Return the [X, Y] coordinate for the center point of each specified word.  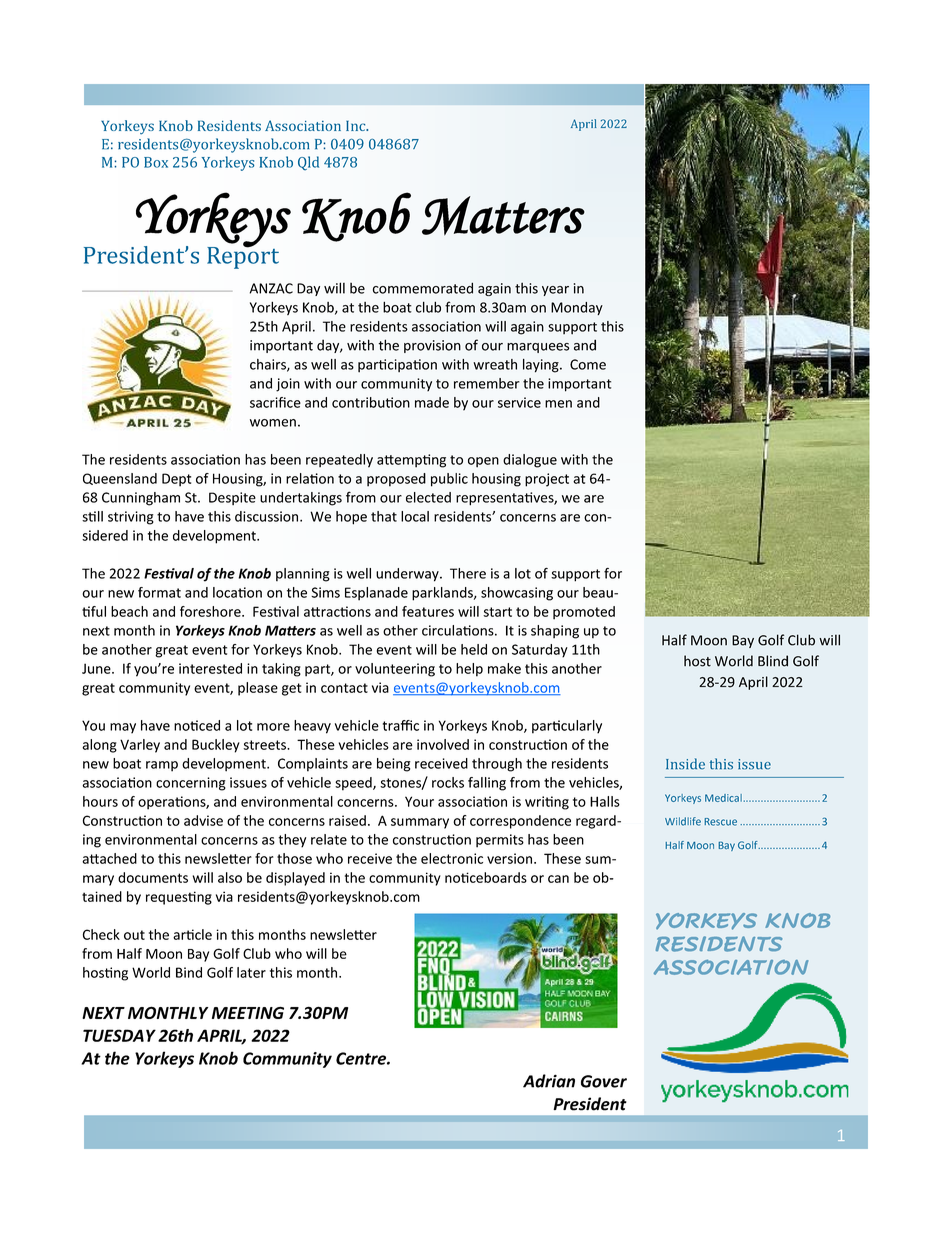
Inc [357, 126]
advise [203, 820]
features [428, 611]
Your [419, 801]
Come [588, 364]
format [159, 592]
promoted [584, 613]
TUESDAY [119, 1035]
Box [156, 162]
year [555, 291]
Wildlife [683, 821]
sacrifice [275, 402]
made [432, 402]
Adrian [549, 1081]
